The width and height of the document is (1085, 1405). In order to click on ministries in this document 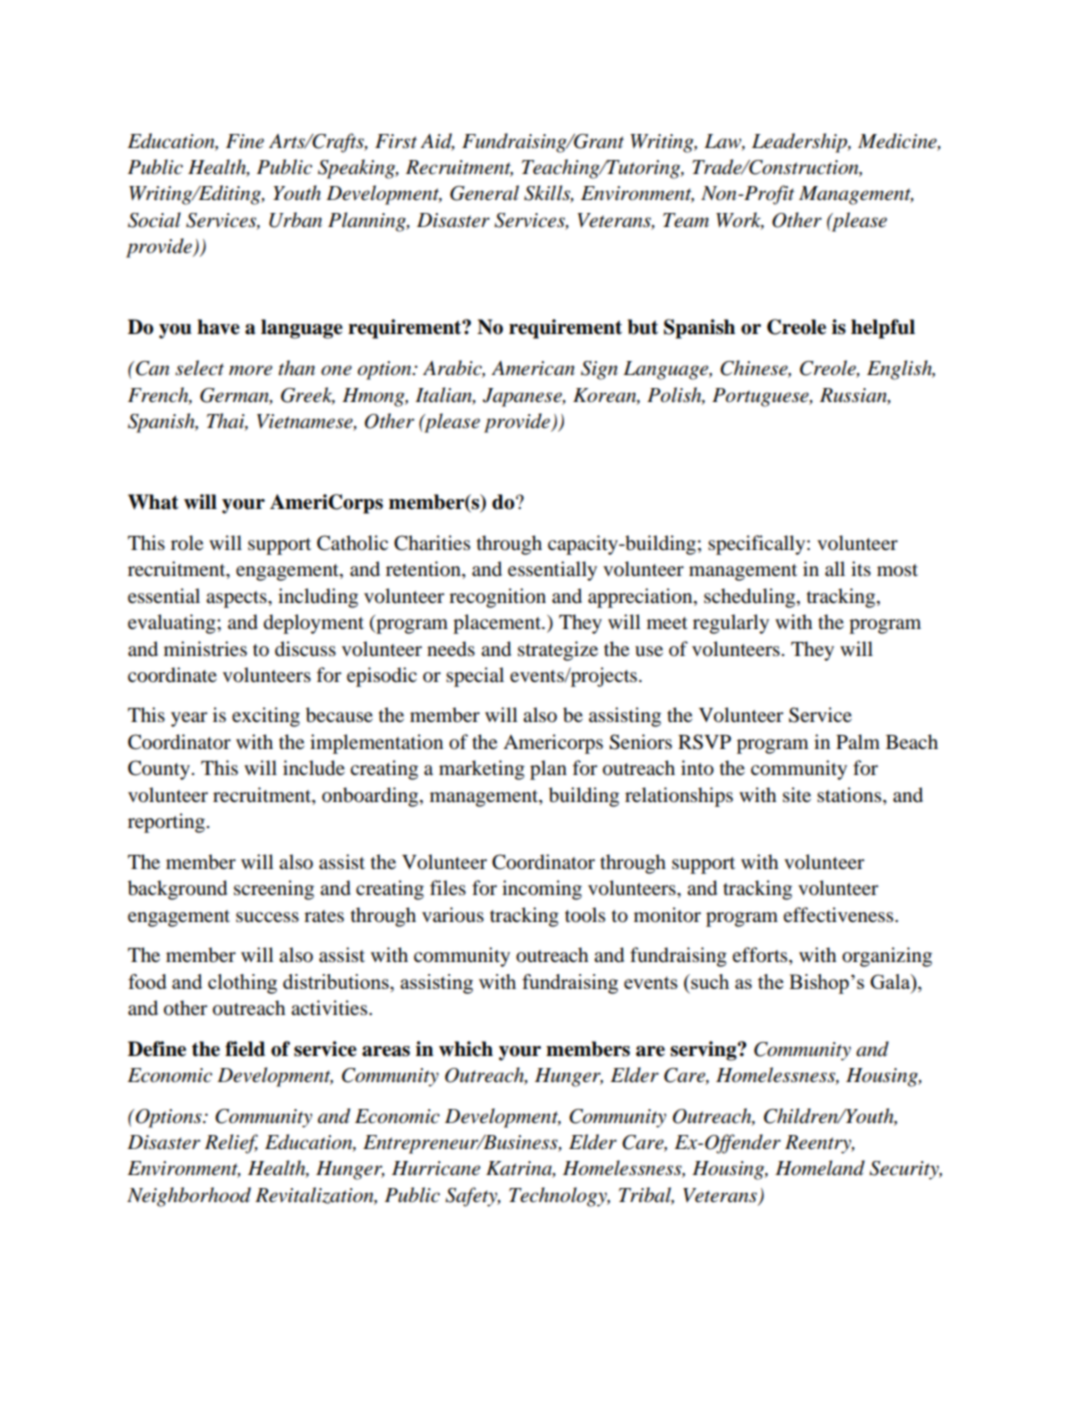, I will do `click(205, 649)`.
